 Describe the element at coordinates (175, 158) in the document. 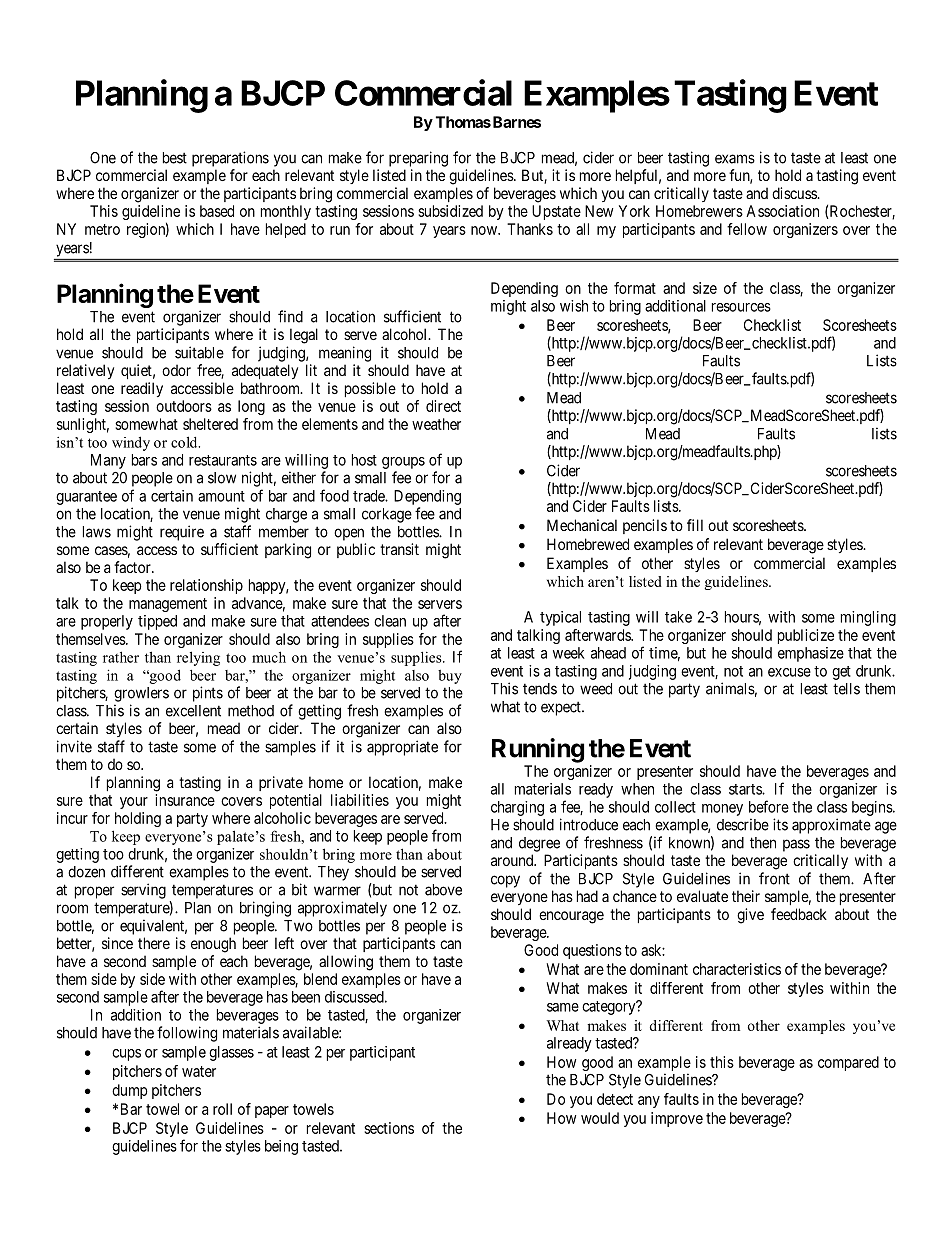

I see `best` at that location.
